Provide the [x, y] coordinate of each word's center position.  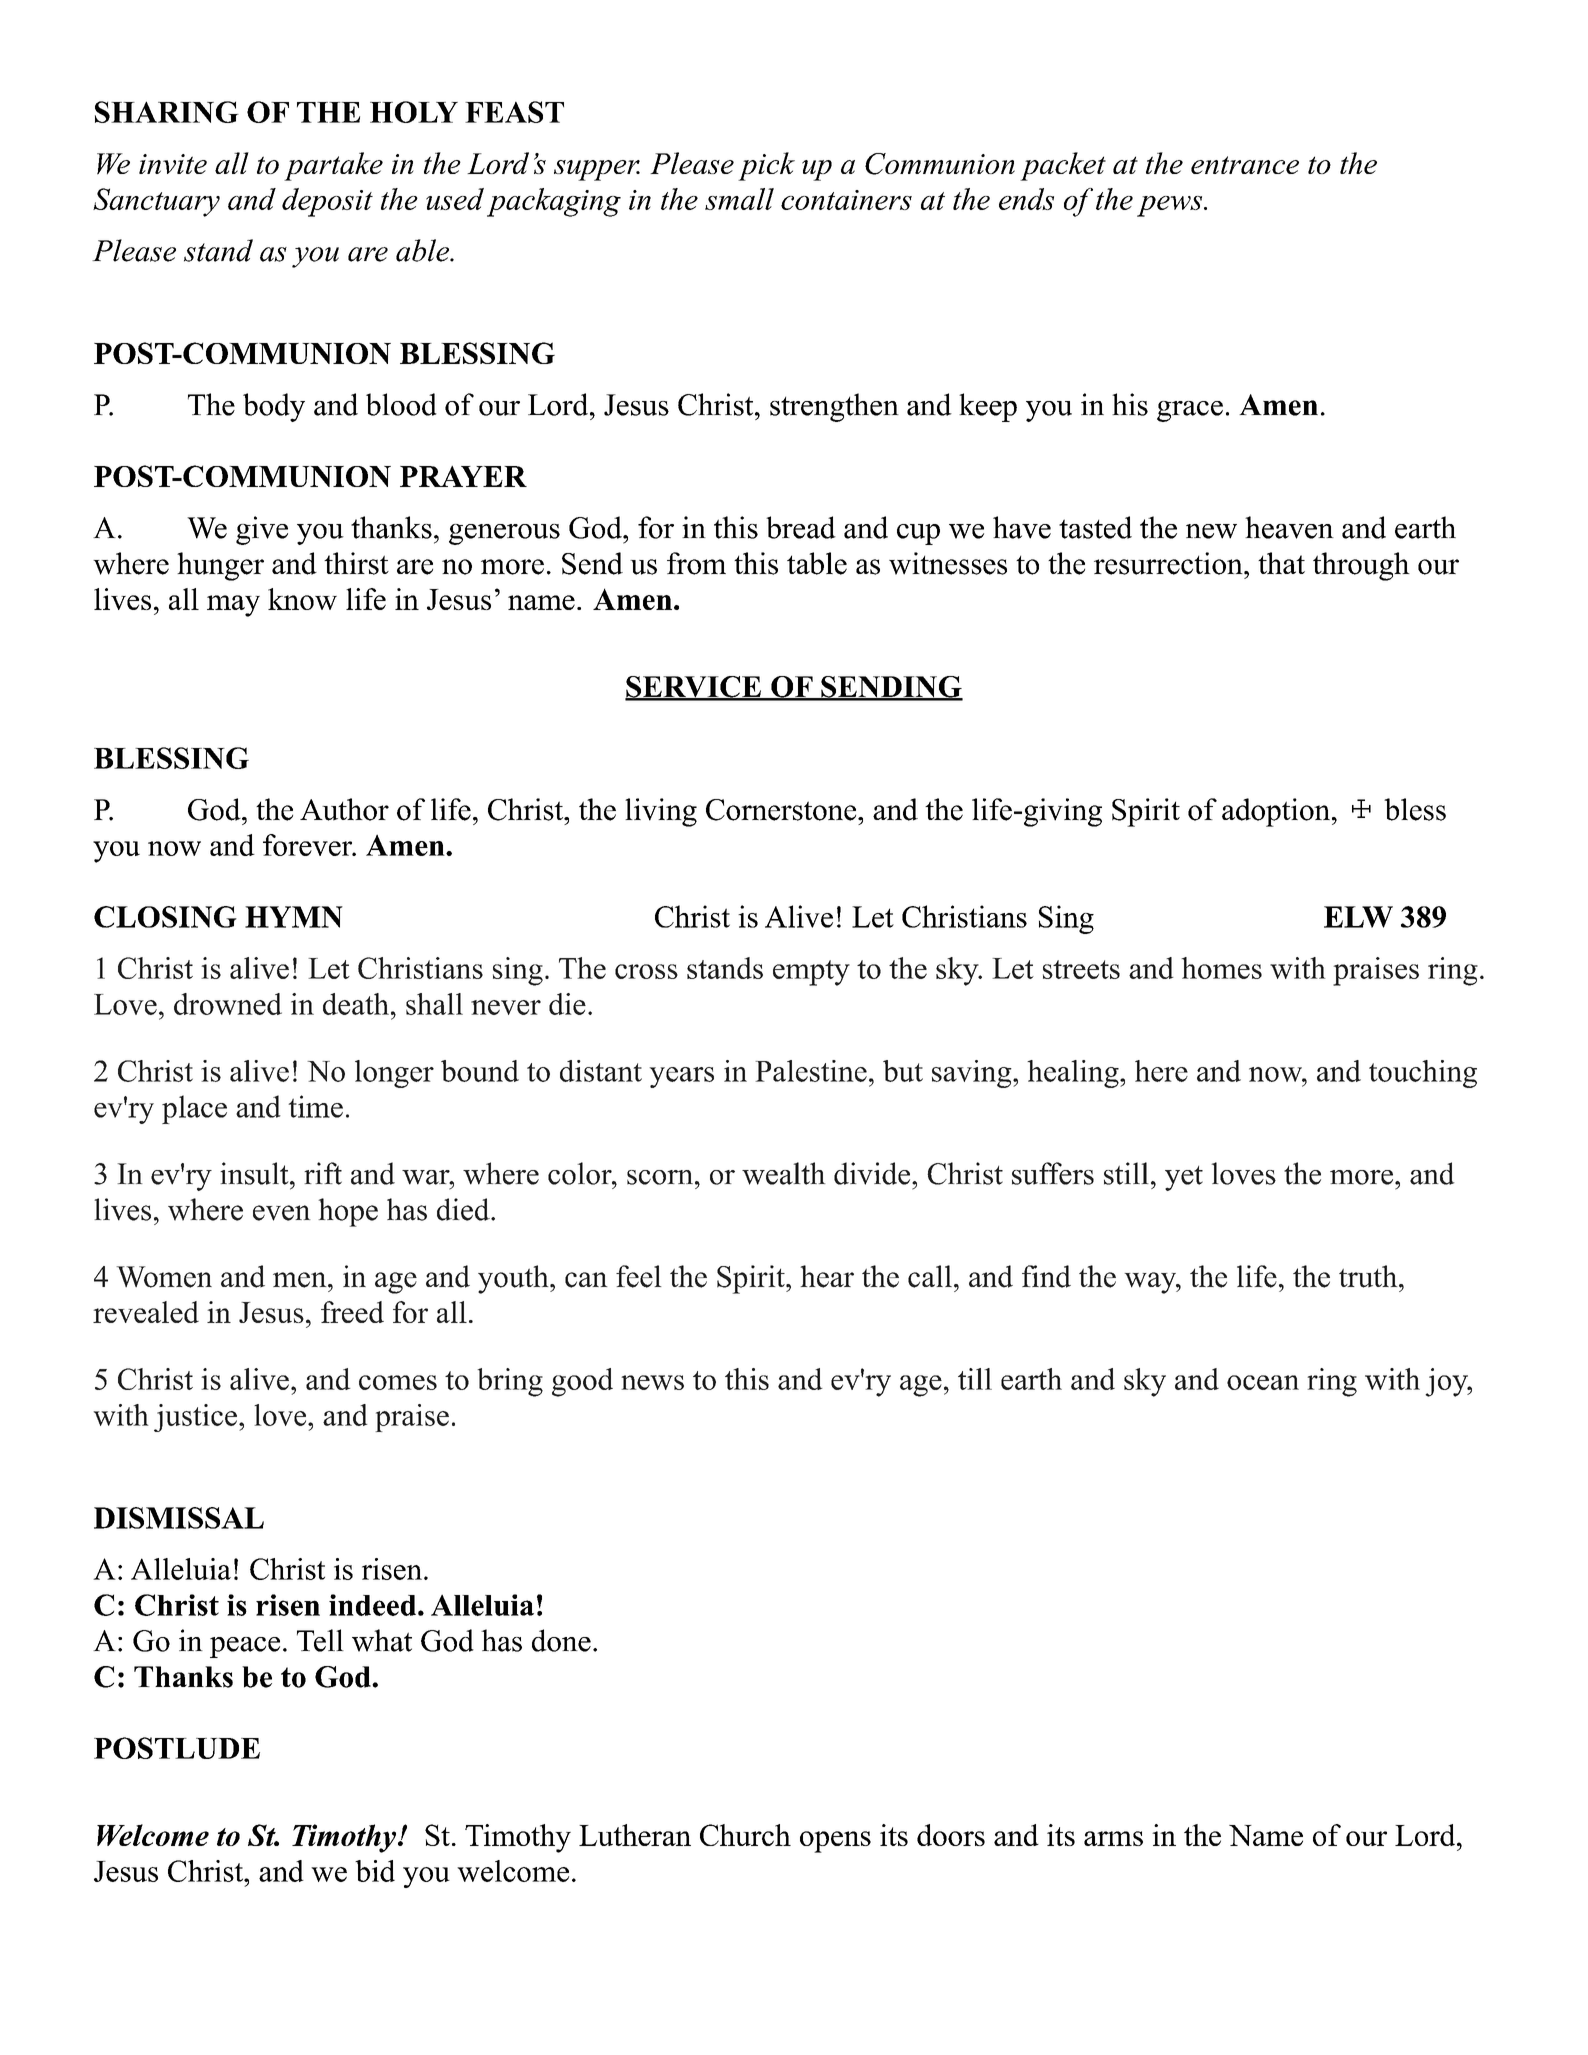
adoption [1276, 812]
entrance [1245, 165]
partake [333, 166]
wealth [784, 1173]
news [652, 1382]
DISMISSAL [179, 1518]
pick [766, 166]
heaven [1289, 527]
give [262, 530]
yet [1184, 1178]
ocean [1263, 1382]
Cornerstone [781, 810]
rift [323, 1173]
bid [375, 1871]
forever [309, 845]
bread [801, 527]
